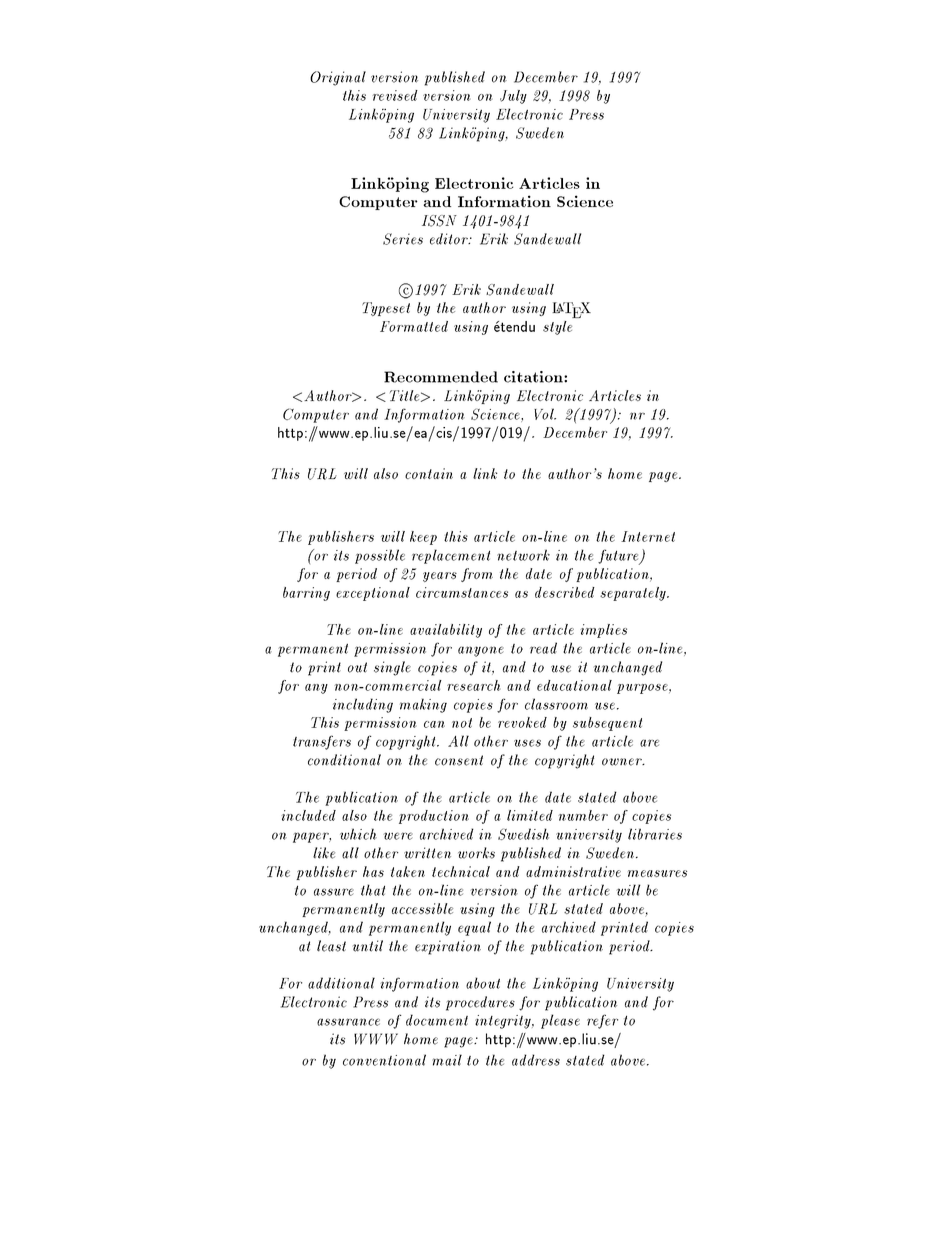 Image resolution: width=952 pixels, height=1233 pixels. What do you see at coordinates (557, 328) in the screenshot?
I see `style` at bounding box center [557, 328].
